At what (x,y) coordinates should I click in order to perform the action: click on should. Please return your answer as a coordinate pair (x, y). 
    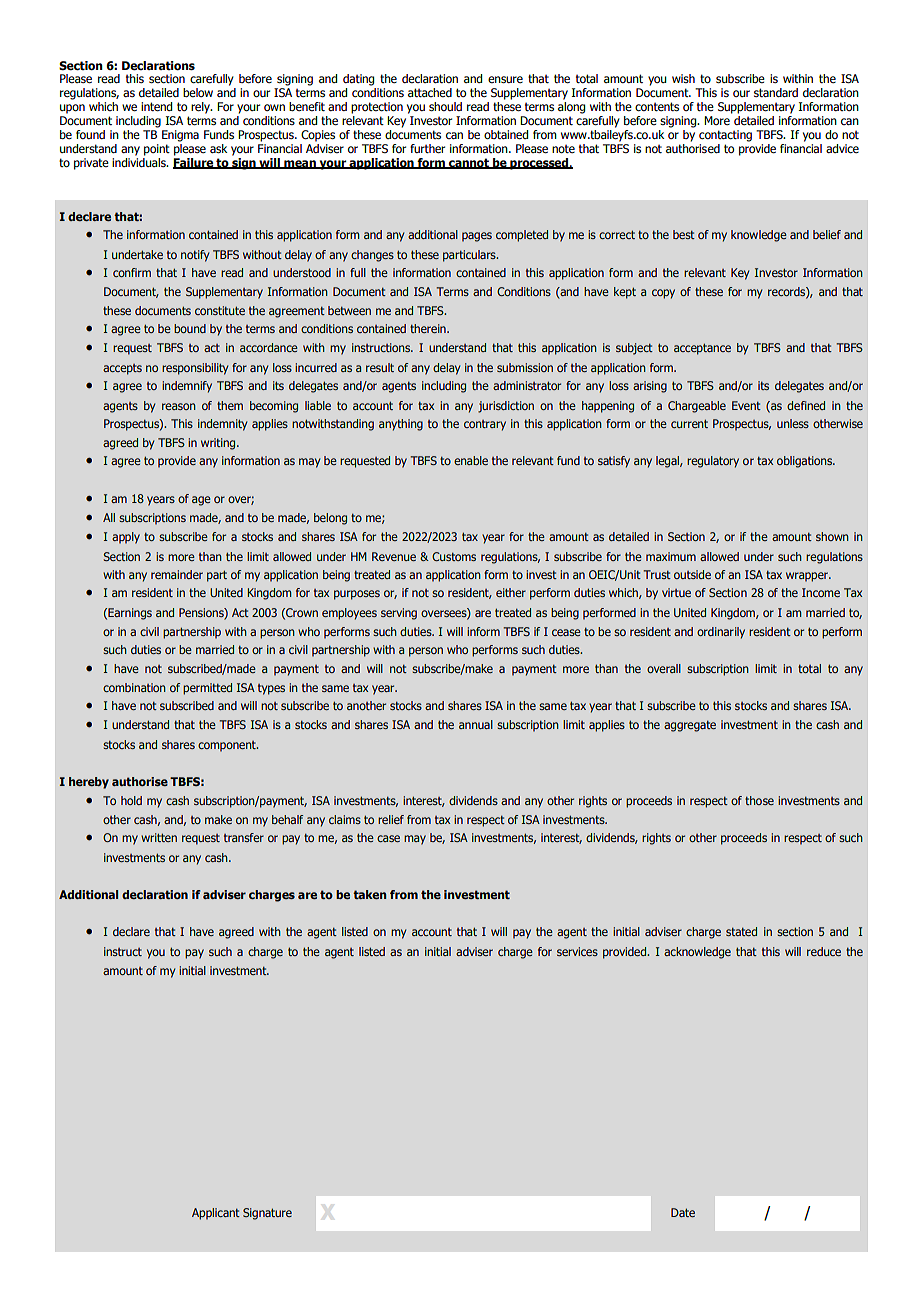
    Looking at the image, I should click on (445, 106).
